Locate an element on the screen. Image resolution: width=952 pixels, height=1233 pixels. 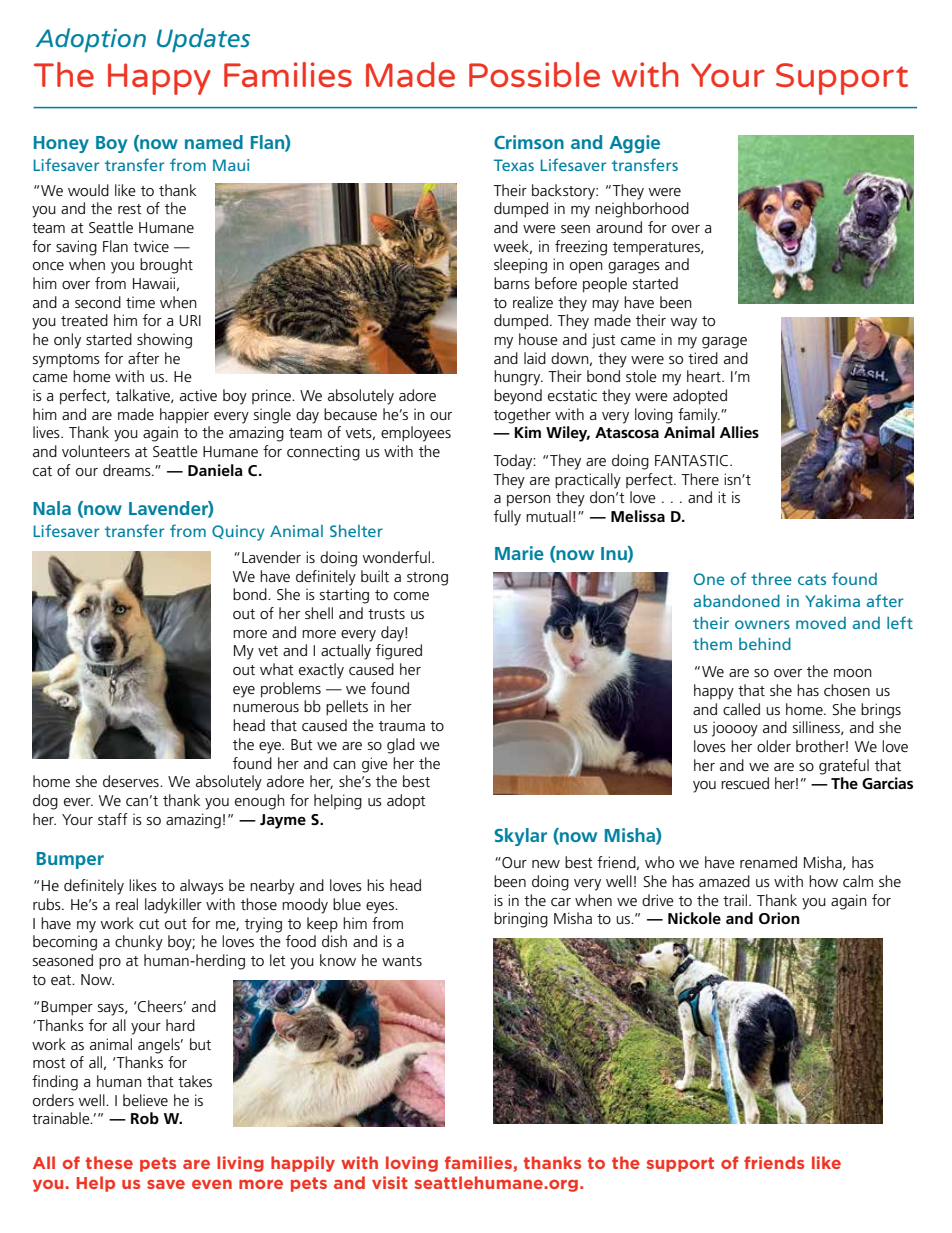
visit is located at coordinates (390, 1182).
